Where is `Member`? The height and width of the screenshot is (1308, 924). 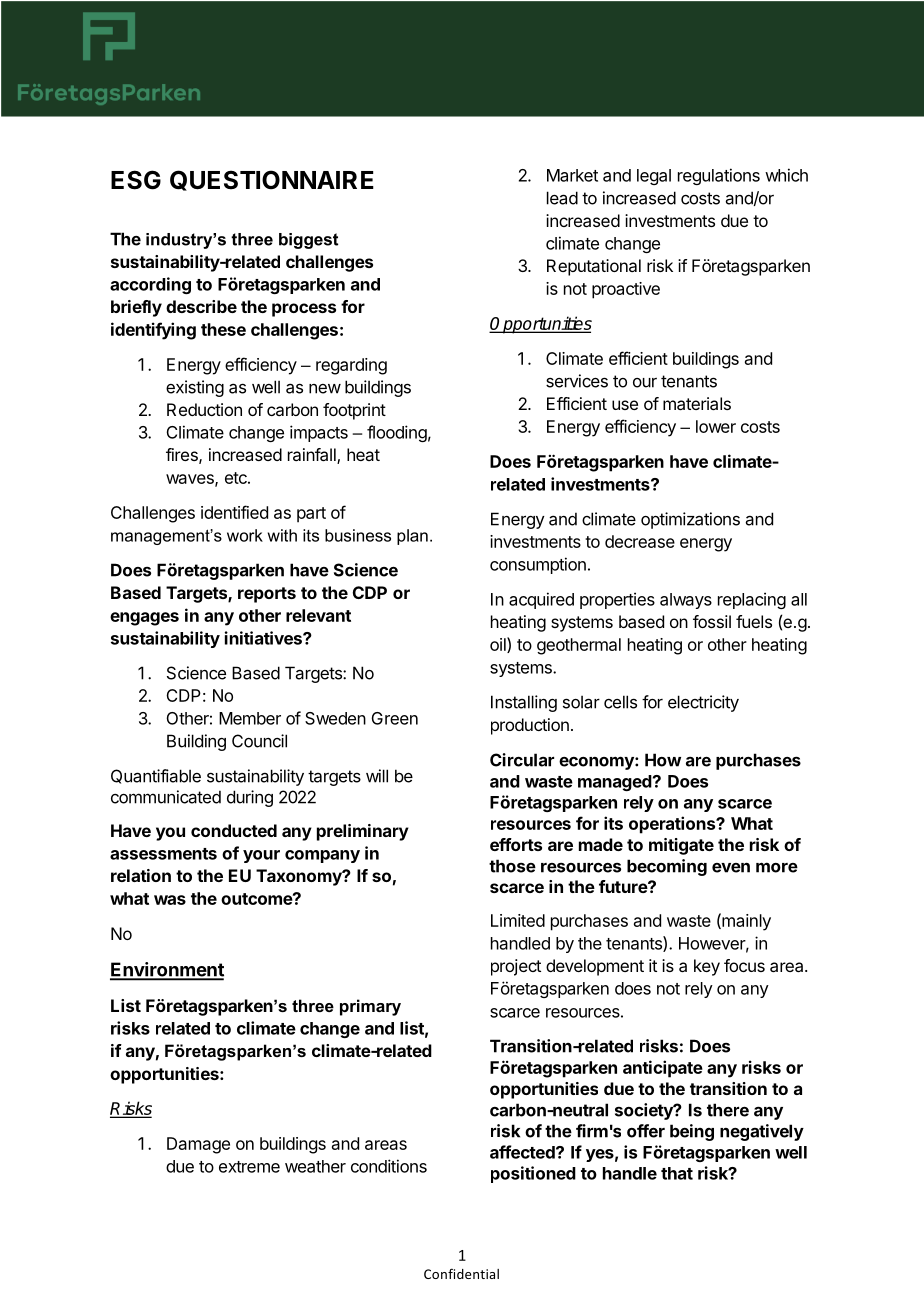 Member is located at coordinates (250, 718).
